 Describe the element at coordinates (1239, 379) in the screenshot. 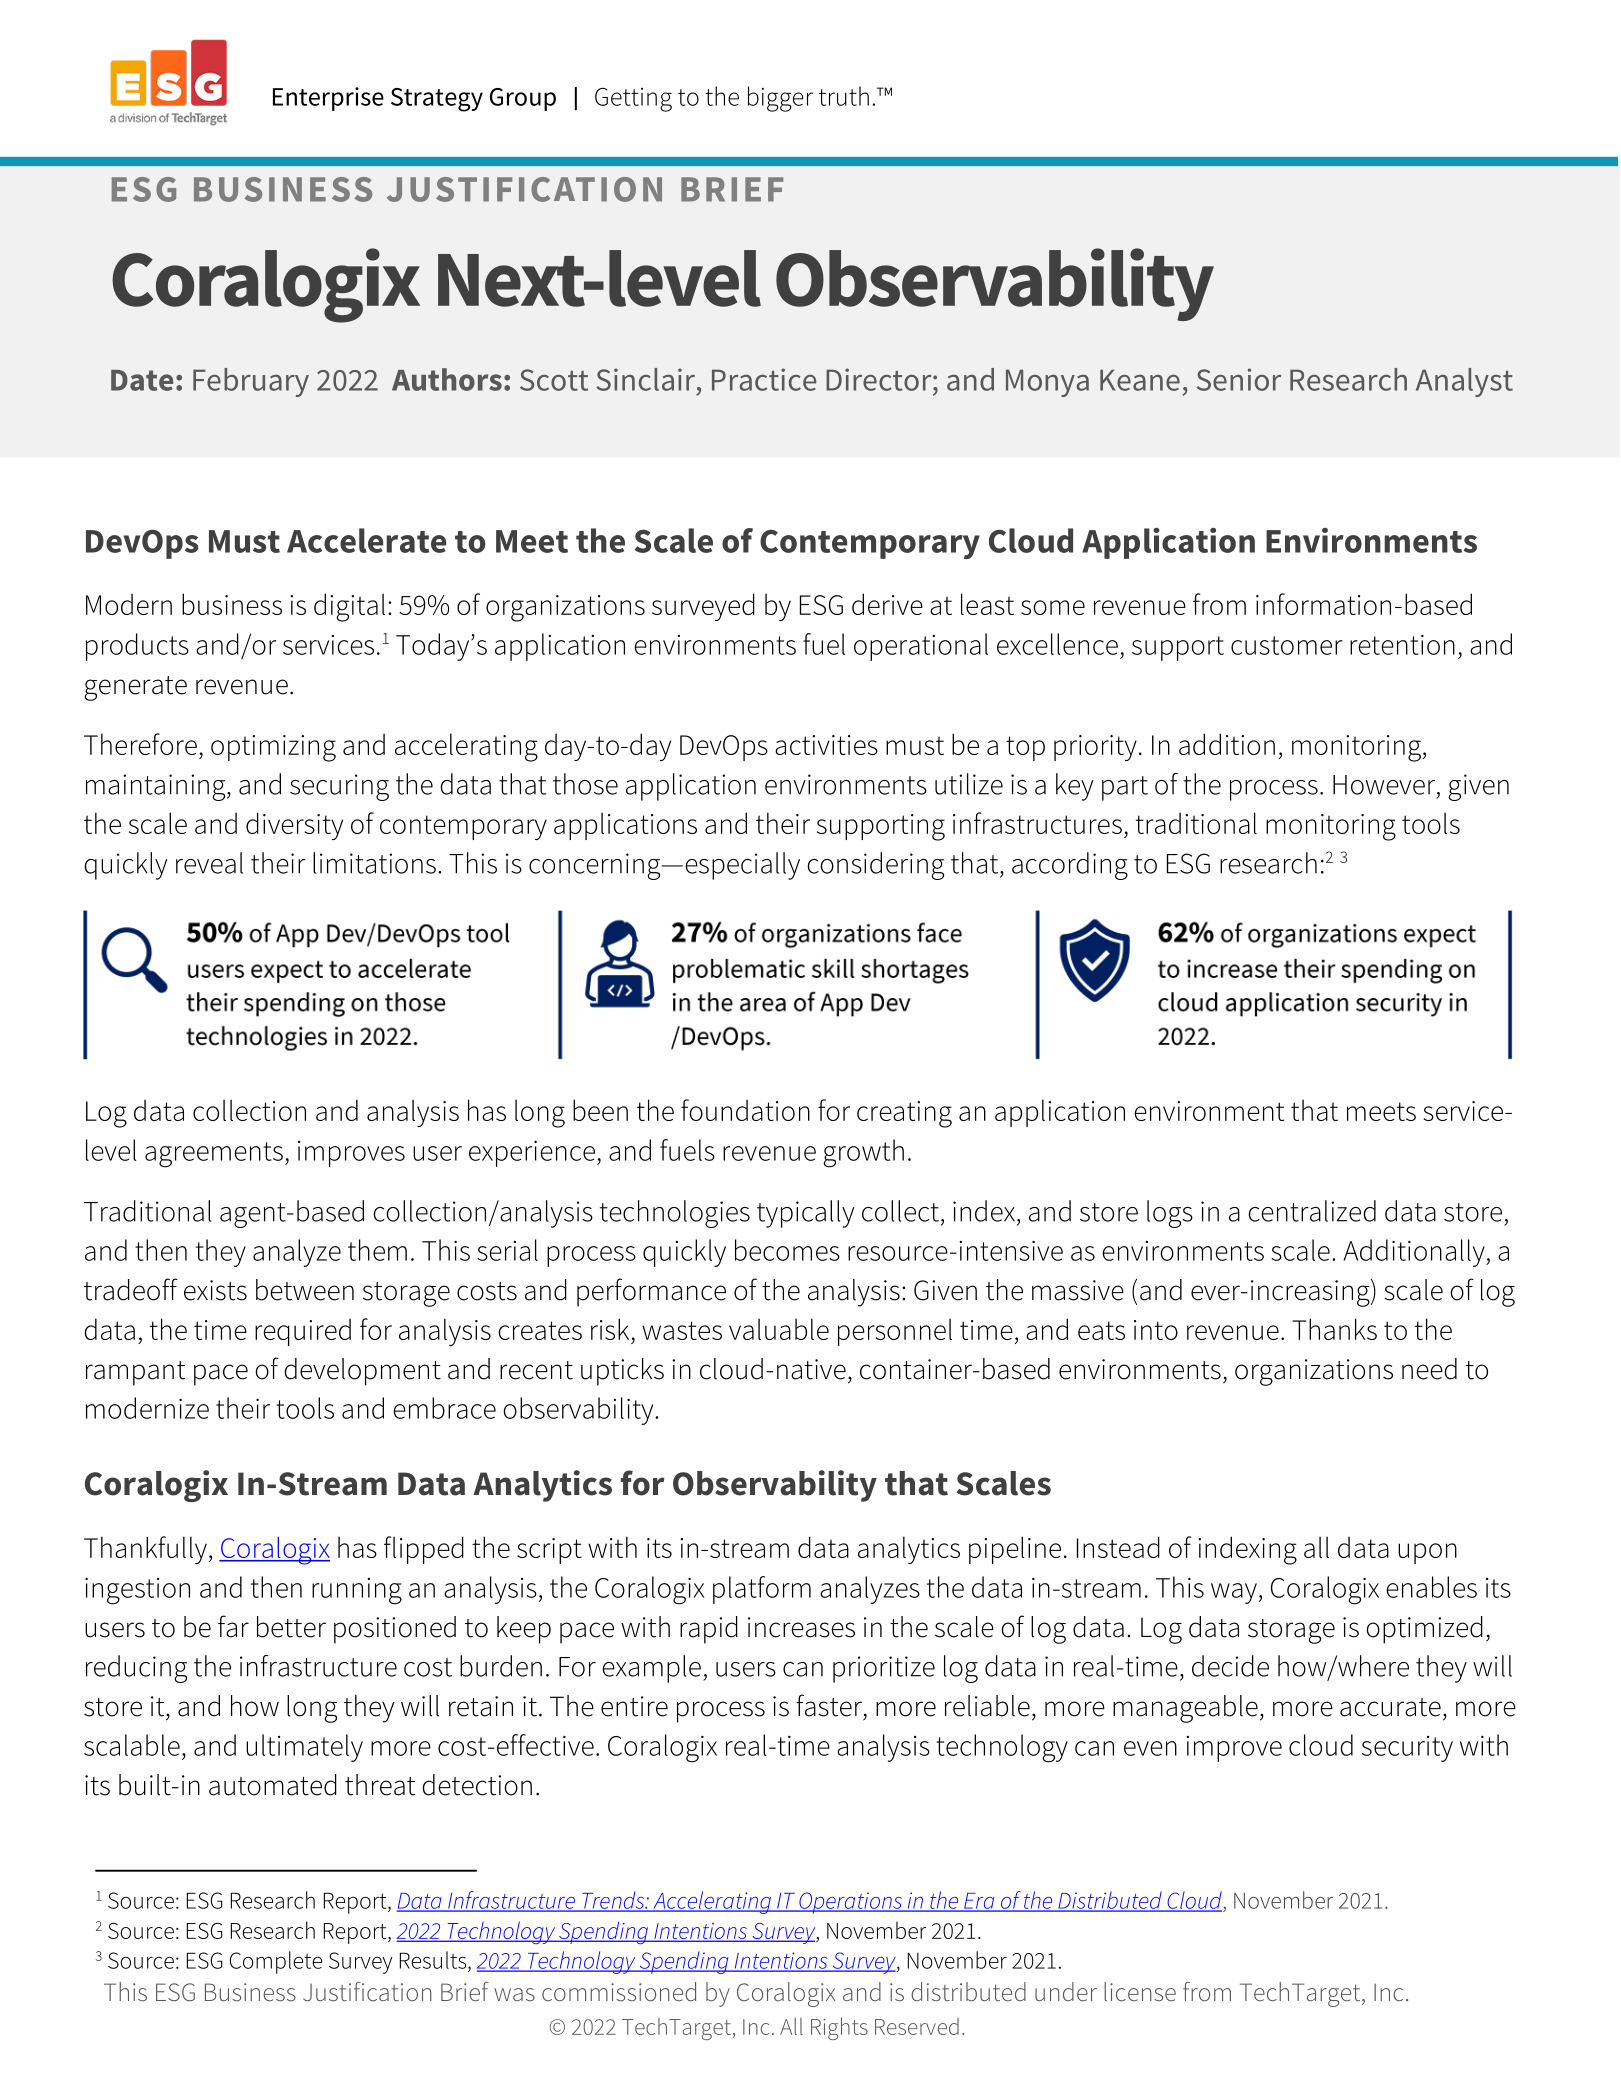

I see `Senior` at that location.
